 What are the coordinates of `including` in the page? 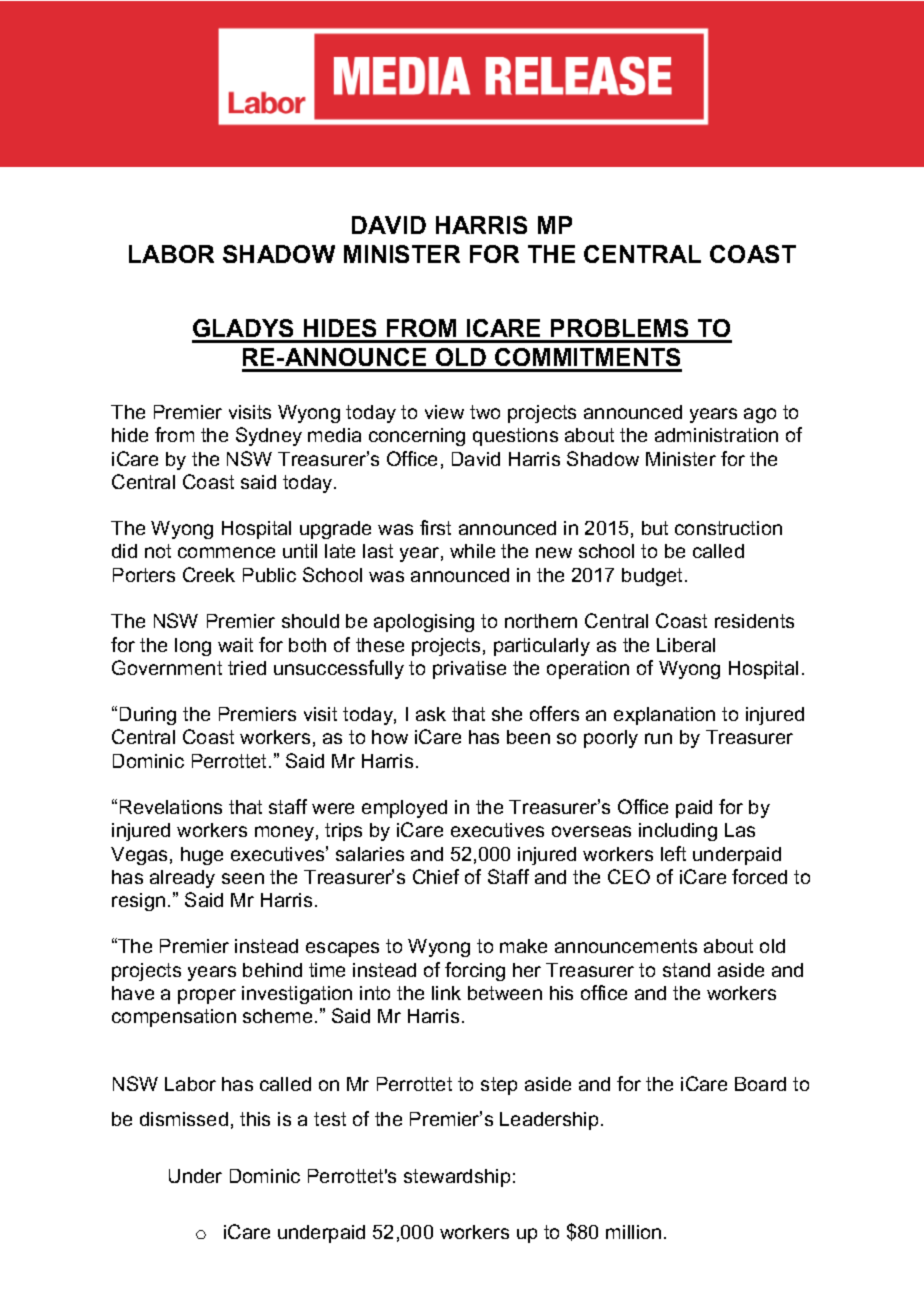 It's located at (678, 832).
